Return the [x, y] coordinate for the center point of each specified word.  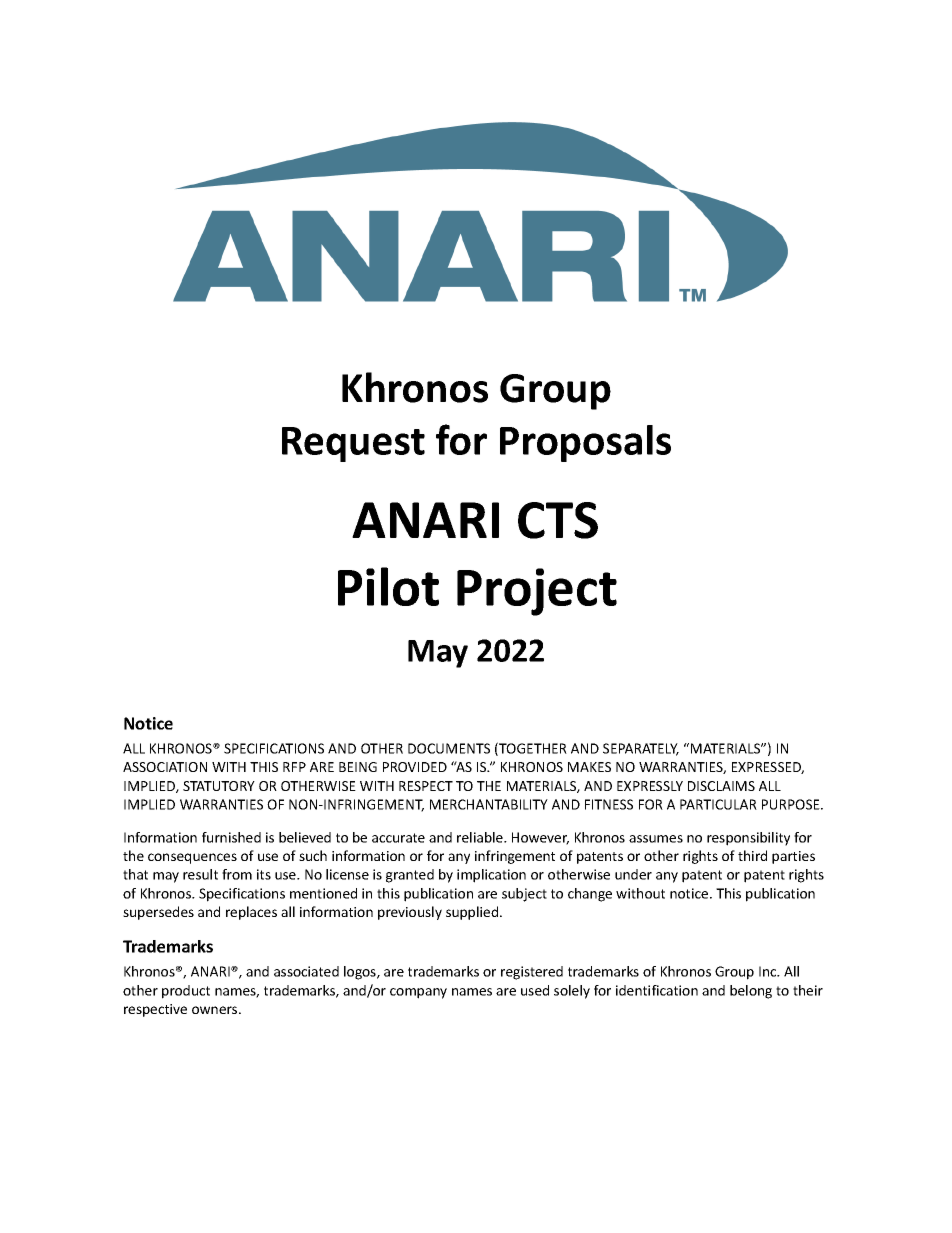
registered [532, 973]
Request [353, 444]
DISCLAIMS [721, 786]
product [186, 992]
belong [751, 992]
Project [537, 592]
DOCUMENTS [449, 748]
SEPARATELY [641, 749]
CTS [558, 520]
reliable [481, 837]
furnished [231, 837]
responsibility [748, 839]
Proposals [585, 443]
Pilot [388, 586]
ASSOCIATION [165, 767]
